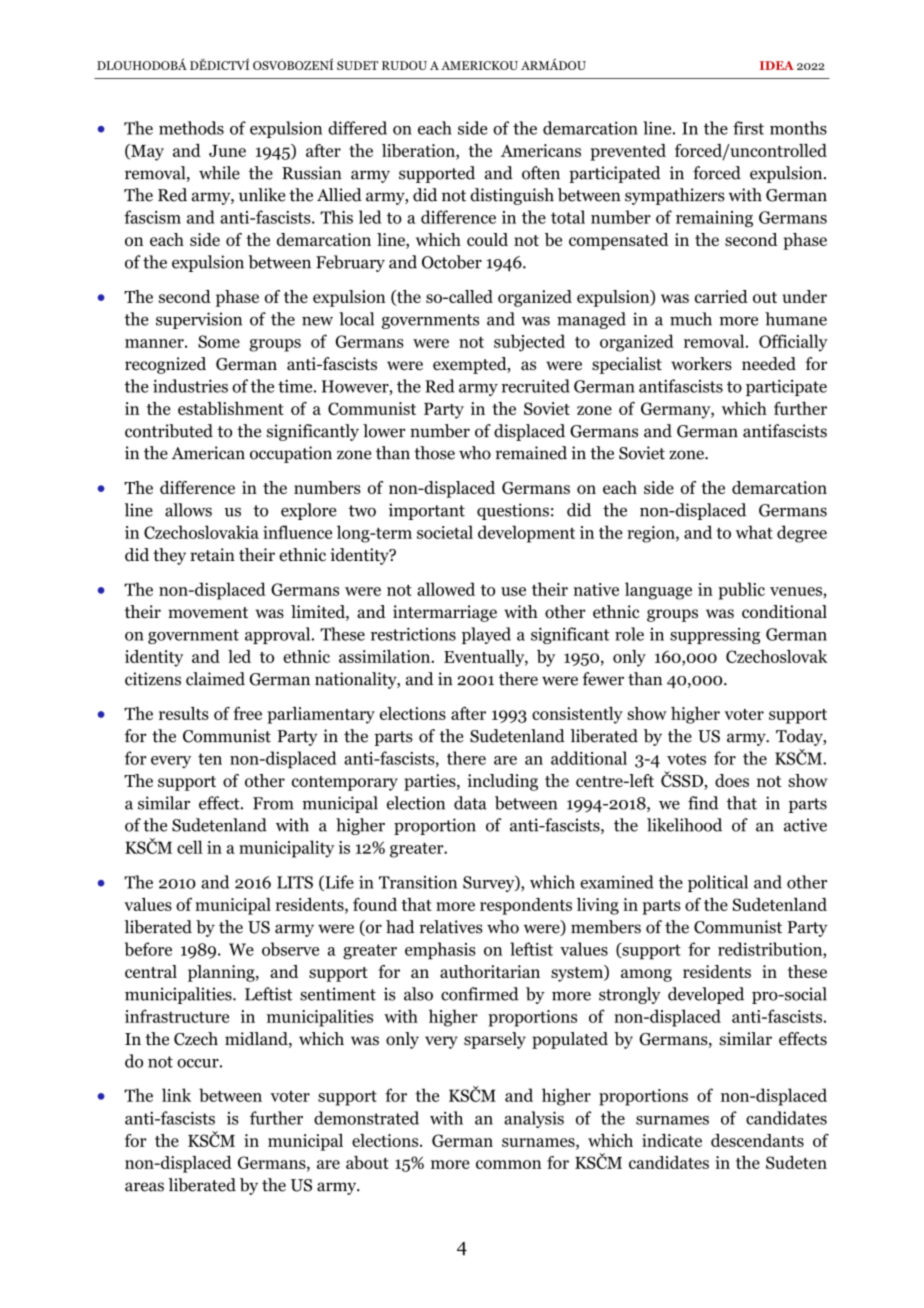 The width and height of the image is (924, 1308). I want to click on link, so click(176, 1095).
